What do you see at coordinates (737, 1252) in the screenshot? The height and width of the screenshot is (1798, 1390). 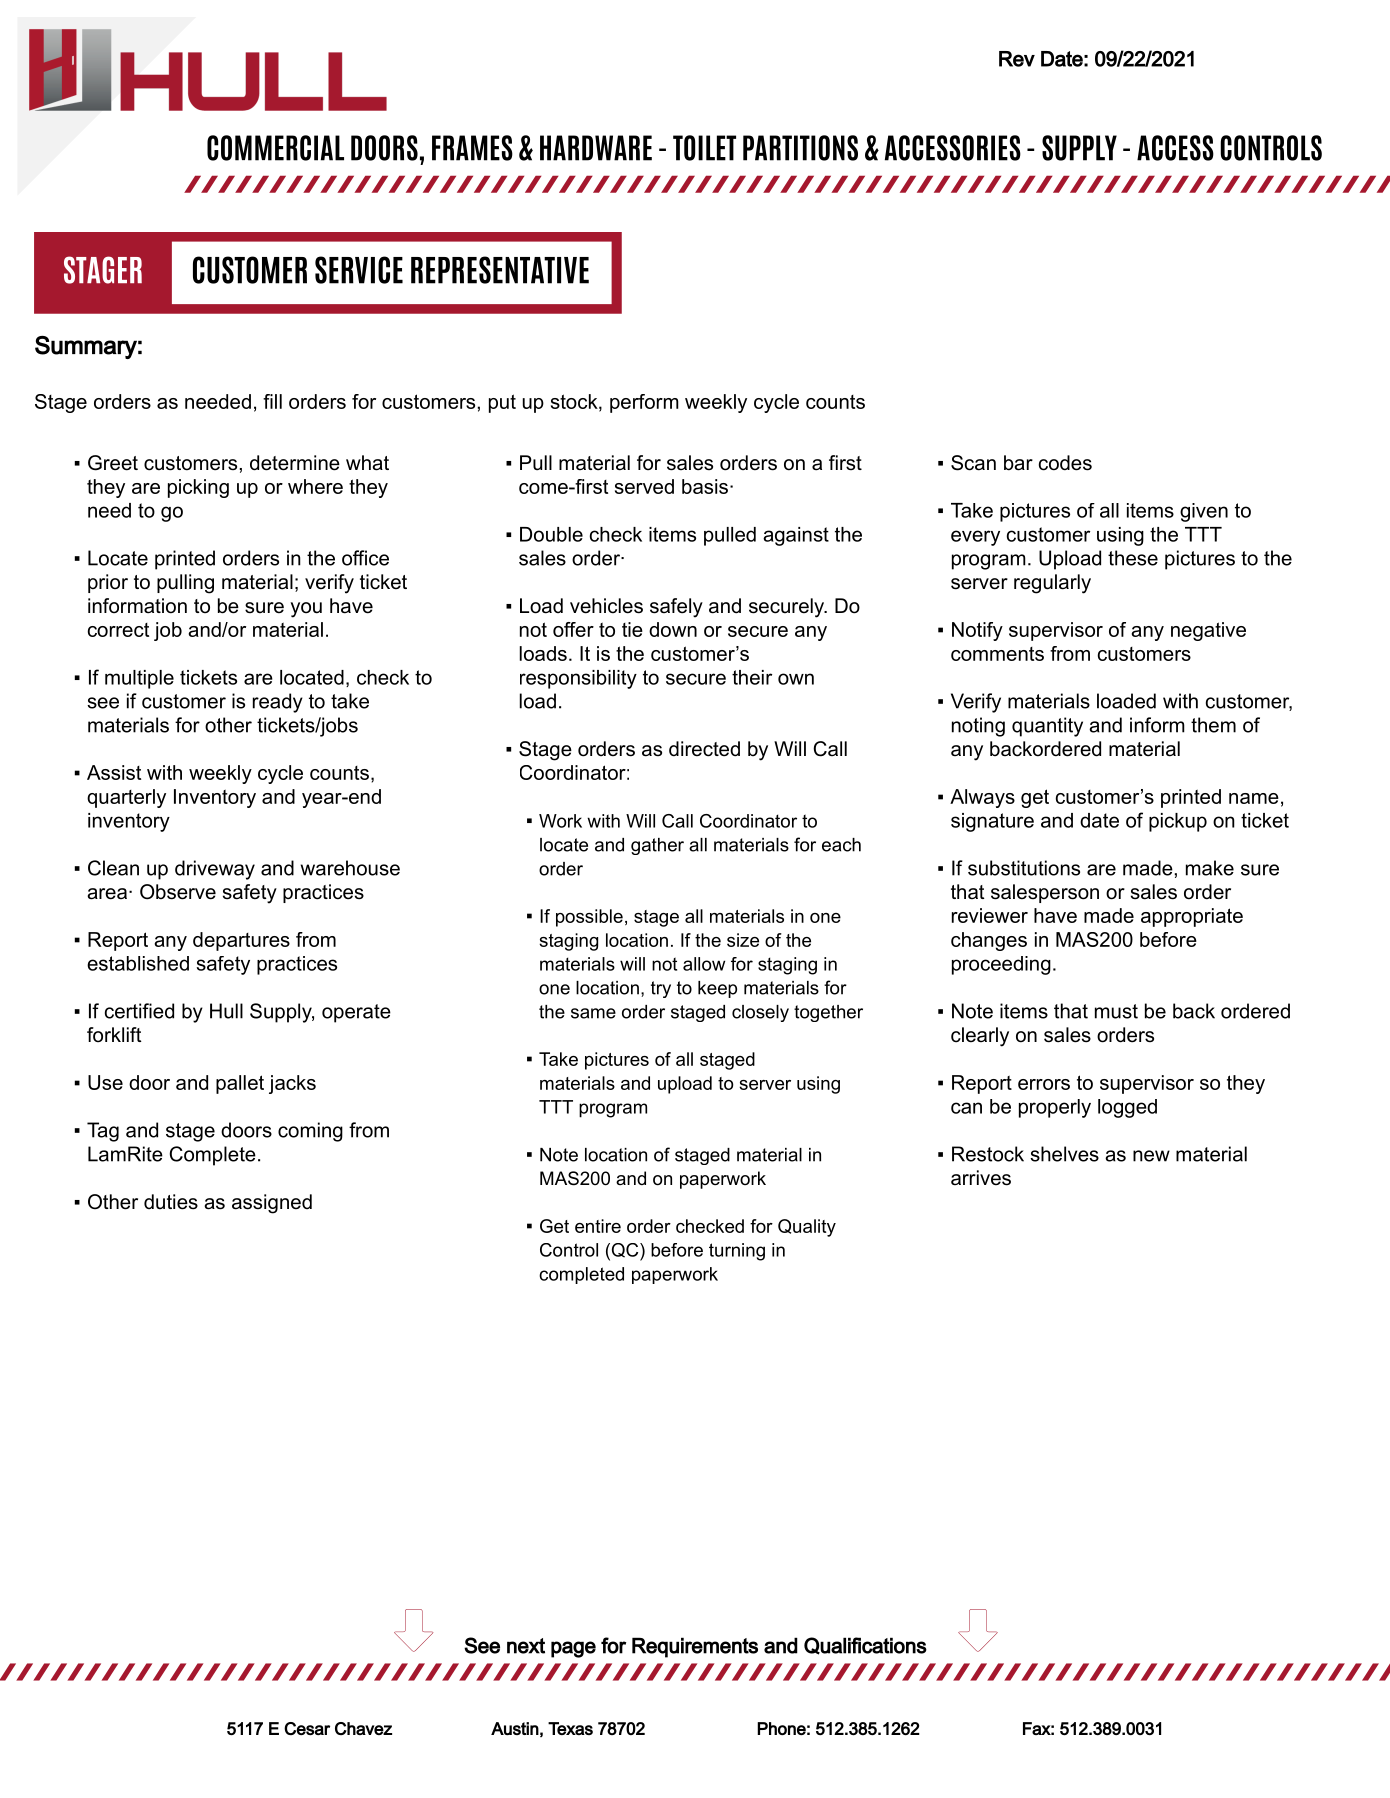 I see `turning` at bounding box center [737, 1252].
